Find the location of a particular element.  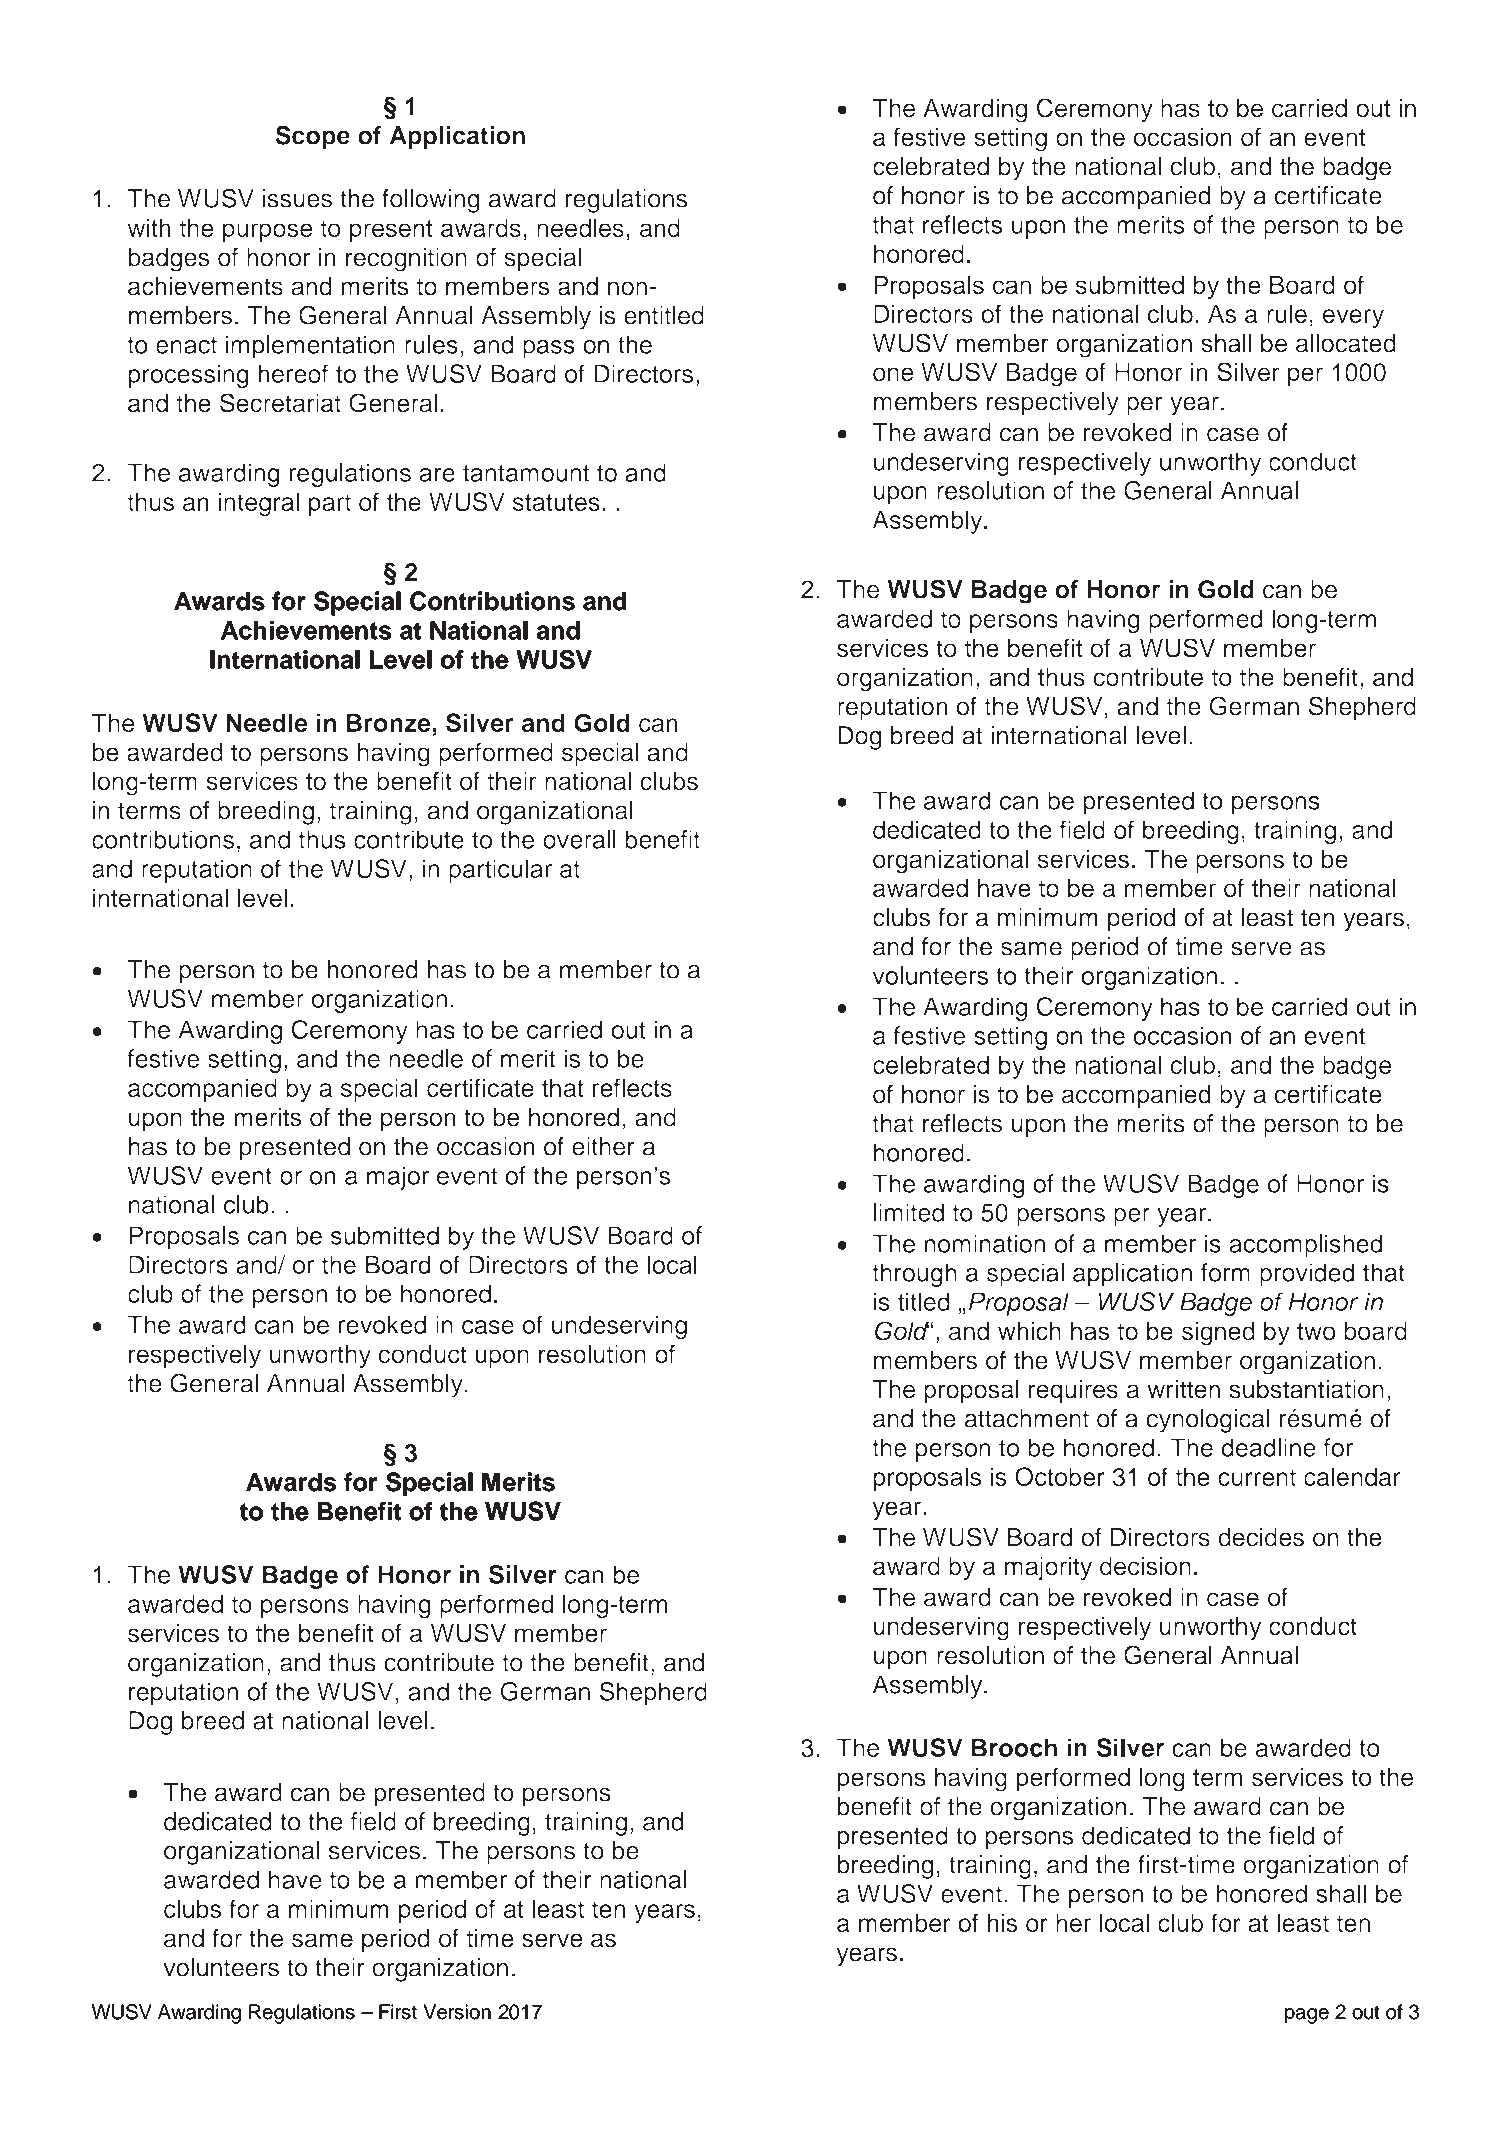

Bronze is located at coordinates (389, 722).
